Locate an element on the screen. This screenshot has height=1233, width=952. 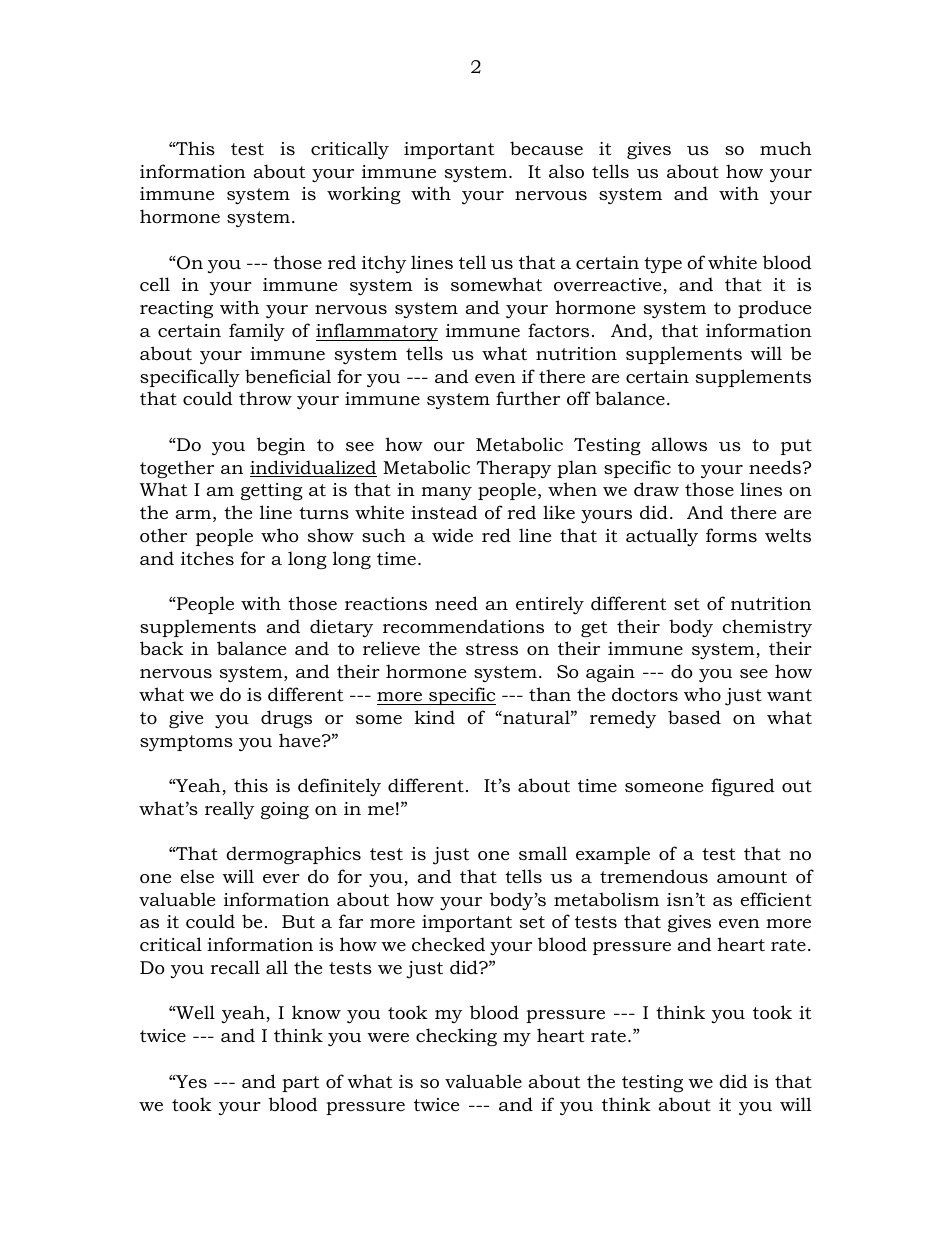
because is located at coordinates (546, 148).
